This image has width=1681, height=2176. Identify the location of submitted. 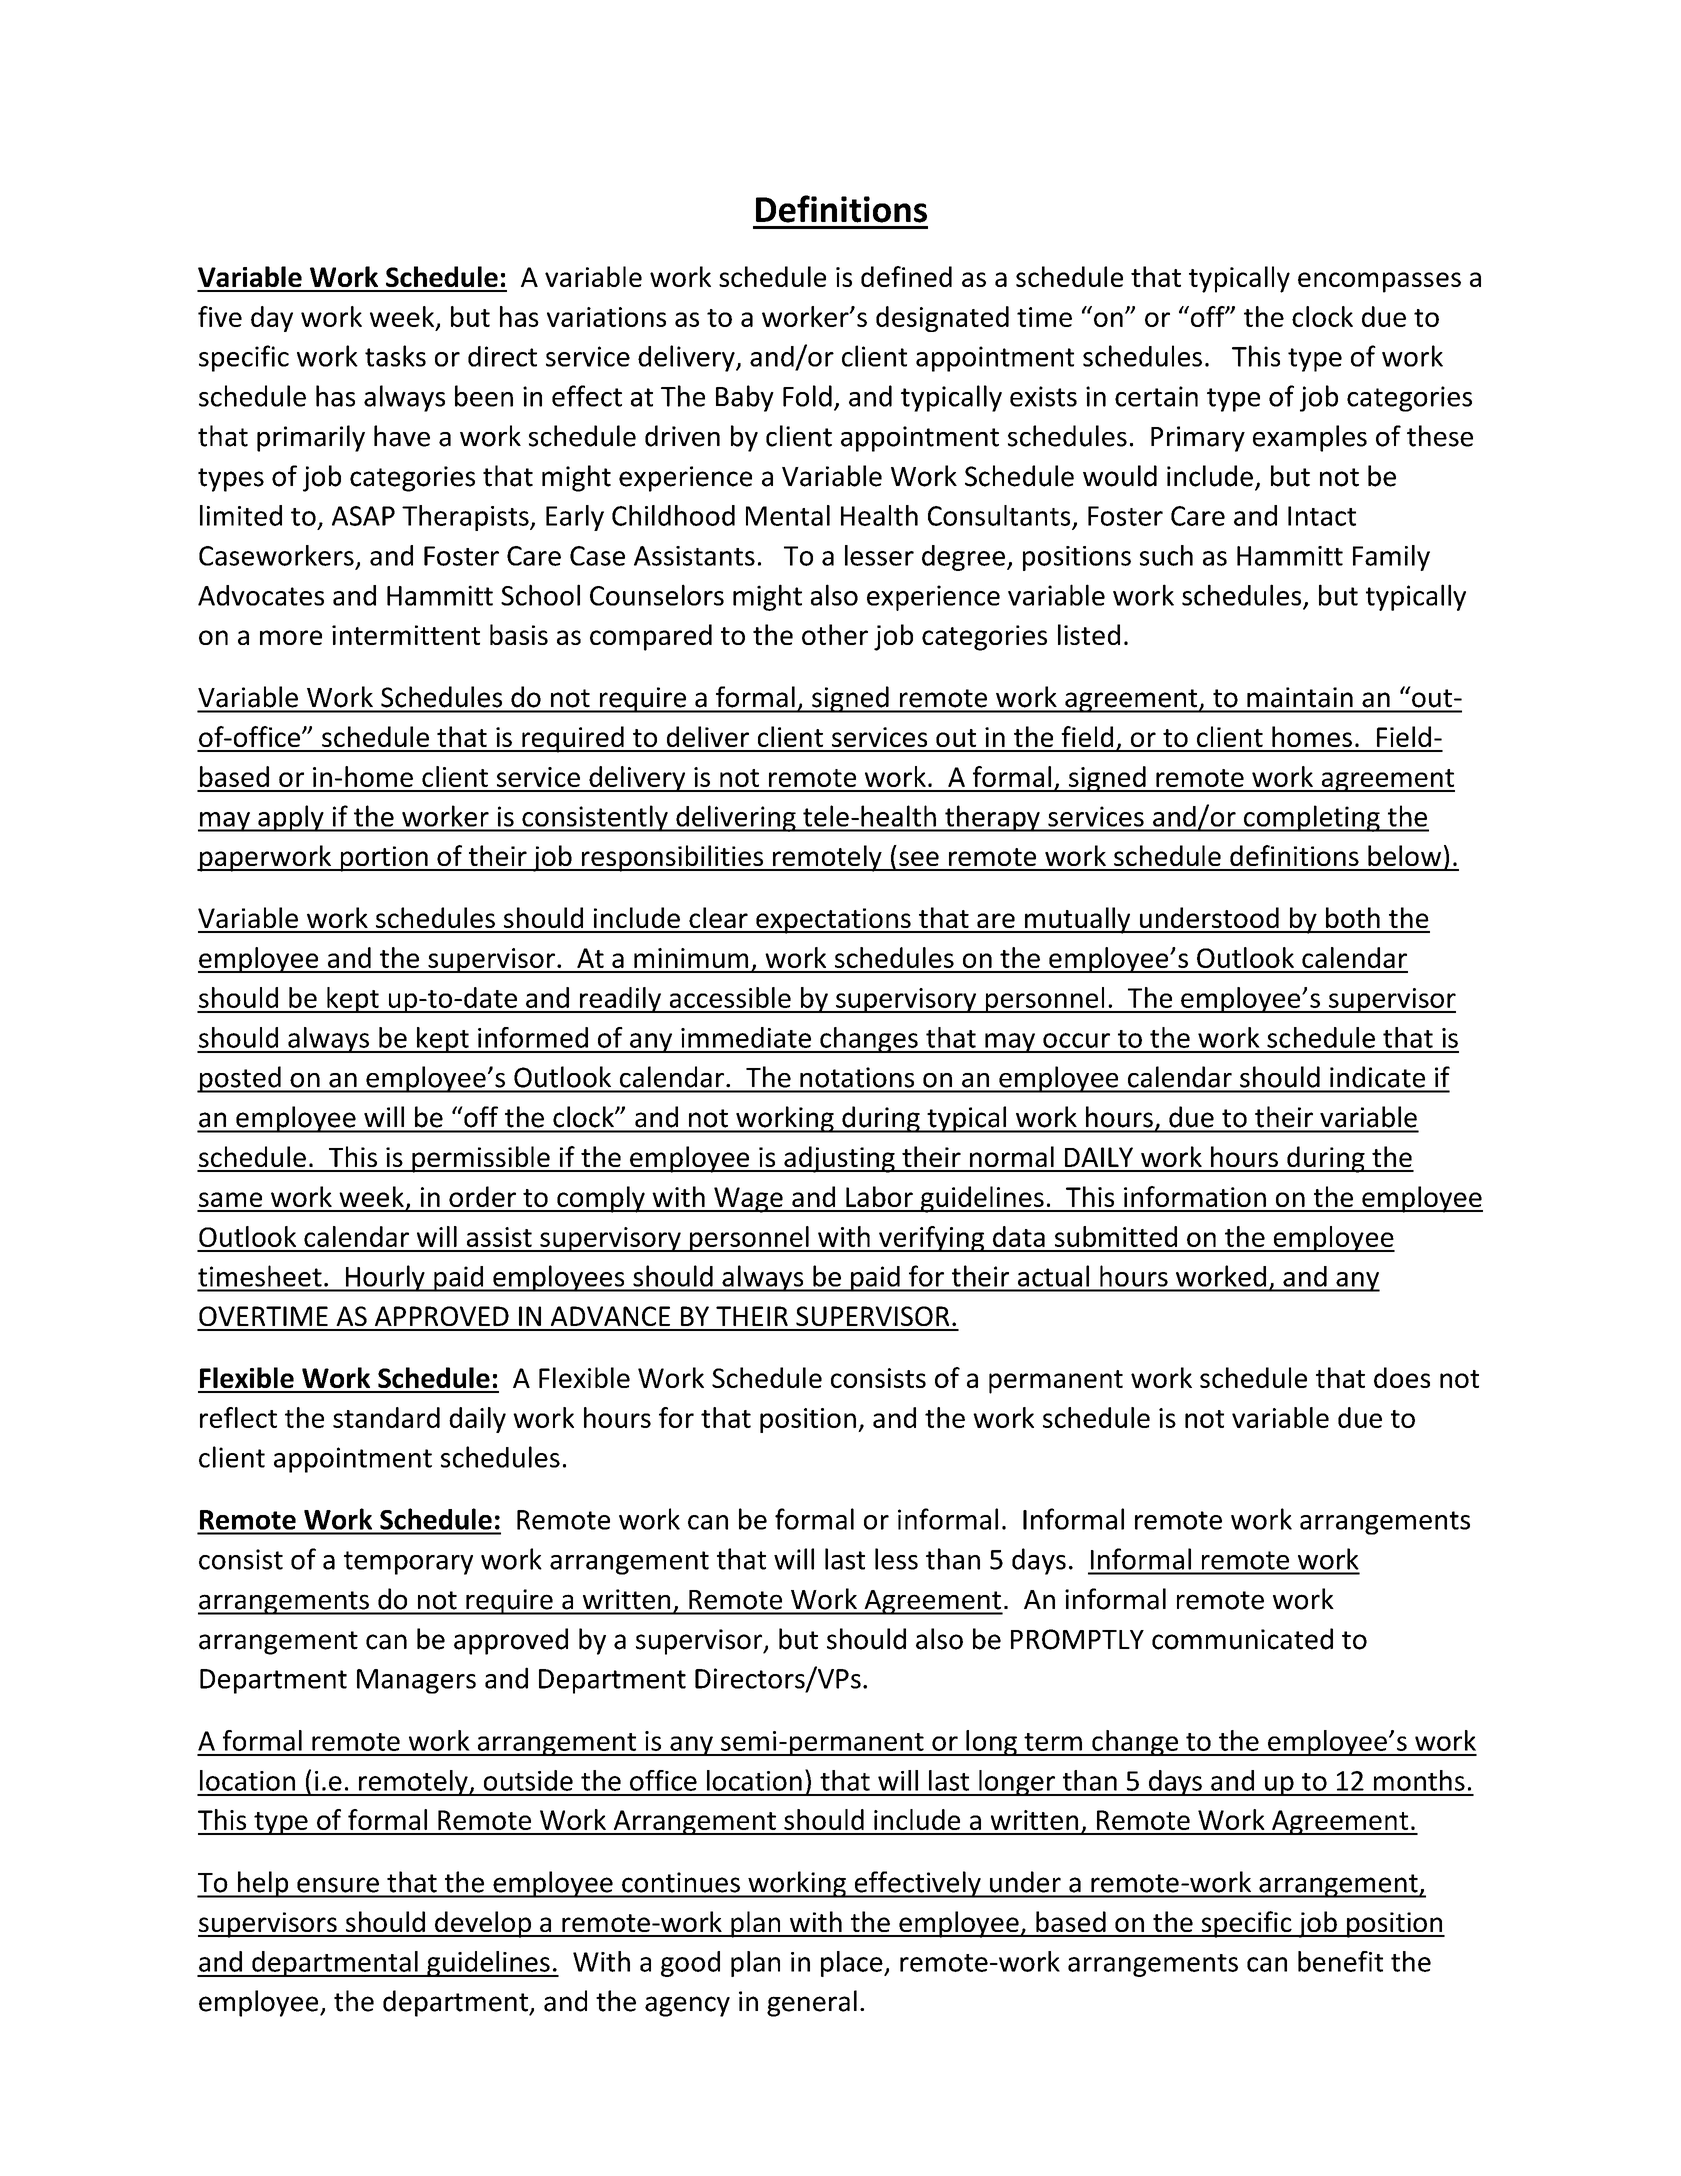
(1116, 1236).
